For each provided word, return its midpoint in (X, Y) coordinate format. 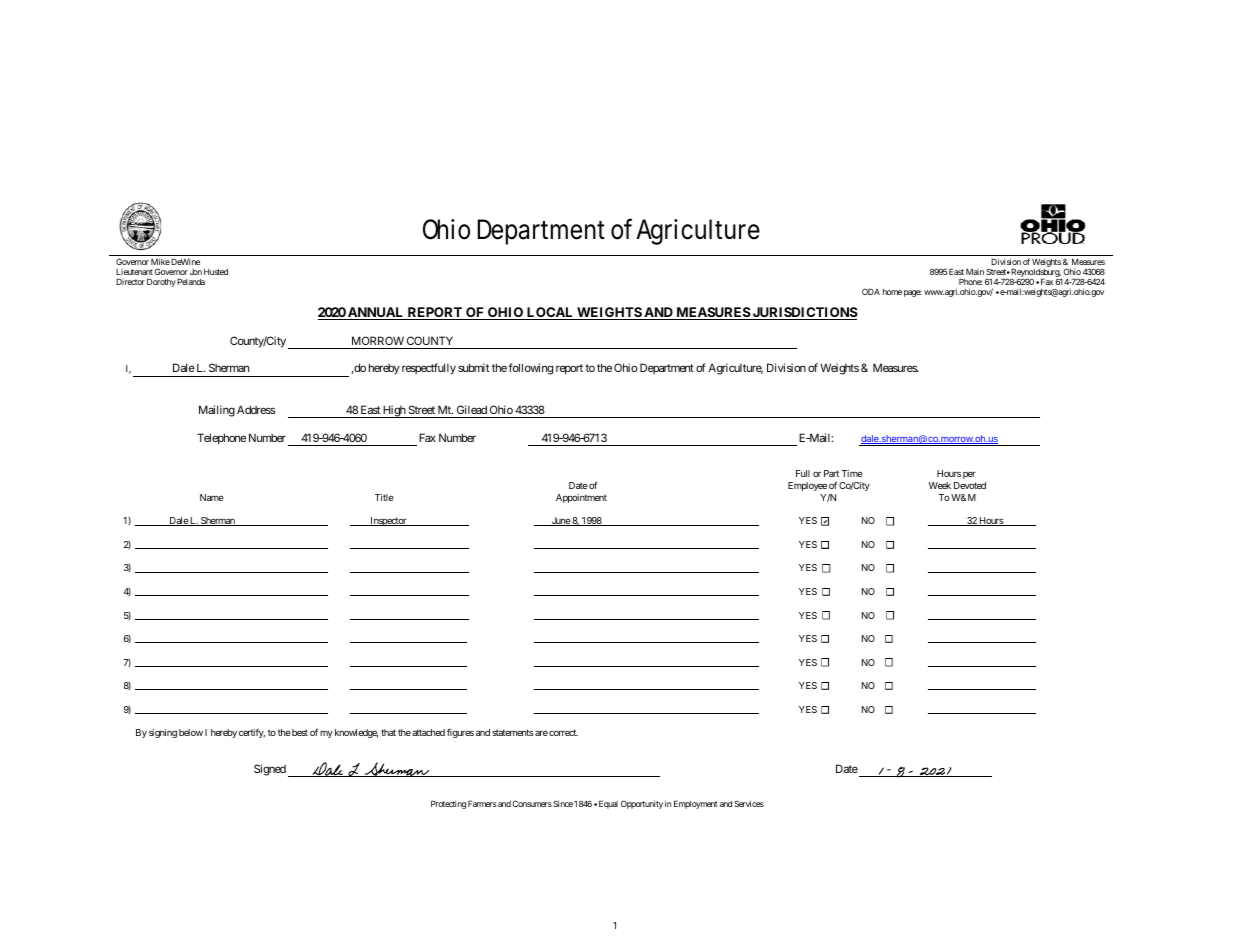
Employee (807, 486)
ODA (871, 291)
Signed (270, 770)
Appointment (581, 498)
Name (212, 497)
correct (563, 732)
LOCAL (550, 313)
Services (749, 803)
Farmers (482, 803)
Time (852, 473)
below (191, 732)
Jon (196, 272)
